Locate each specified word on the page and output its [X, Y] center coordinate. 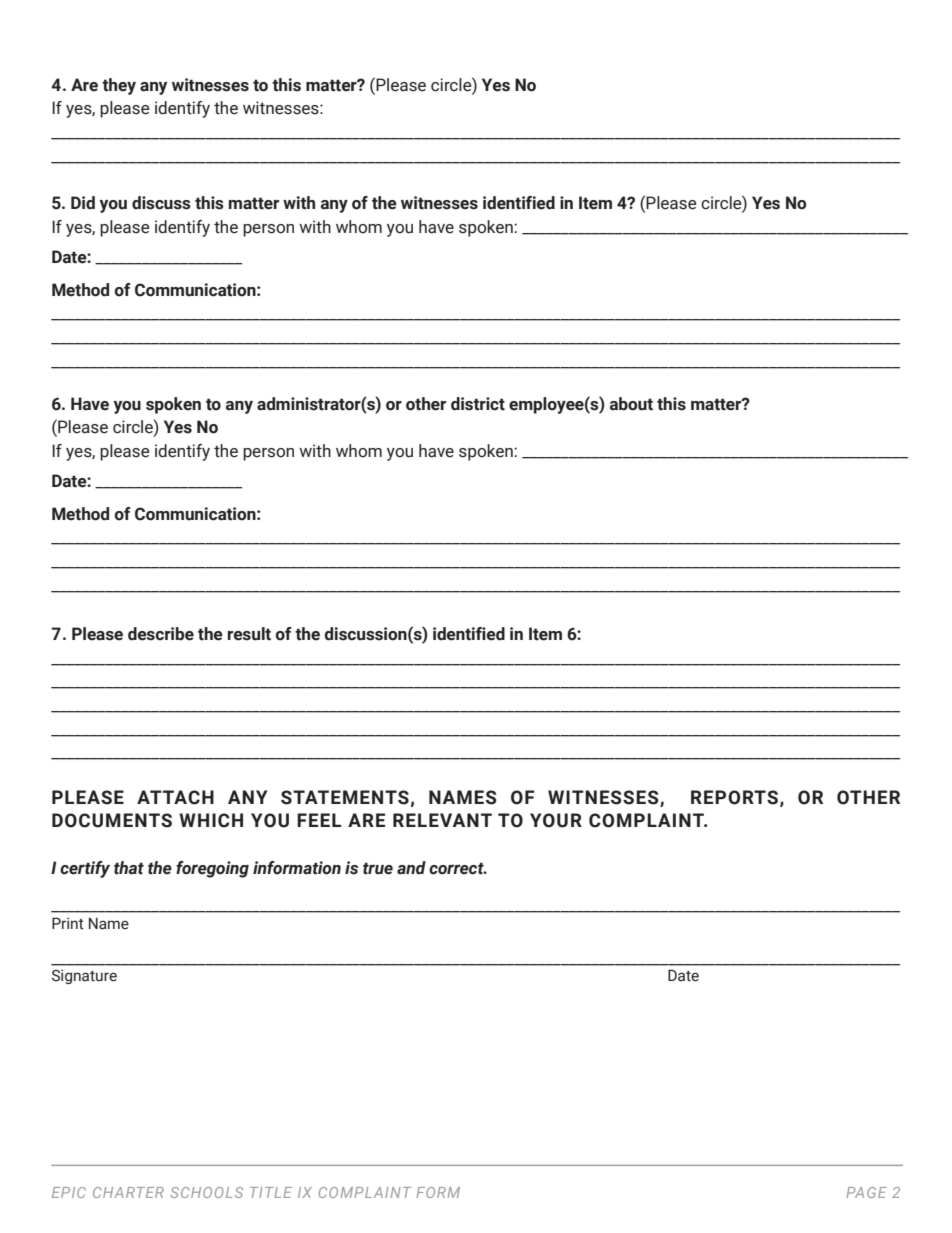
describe [161, 634]
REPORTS [734, 797]
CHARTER [128, 1192]
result [249, 634]
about [631, 404]
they [119, 86]
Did [83, 203]
